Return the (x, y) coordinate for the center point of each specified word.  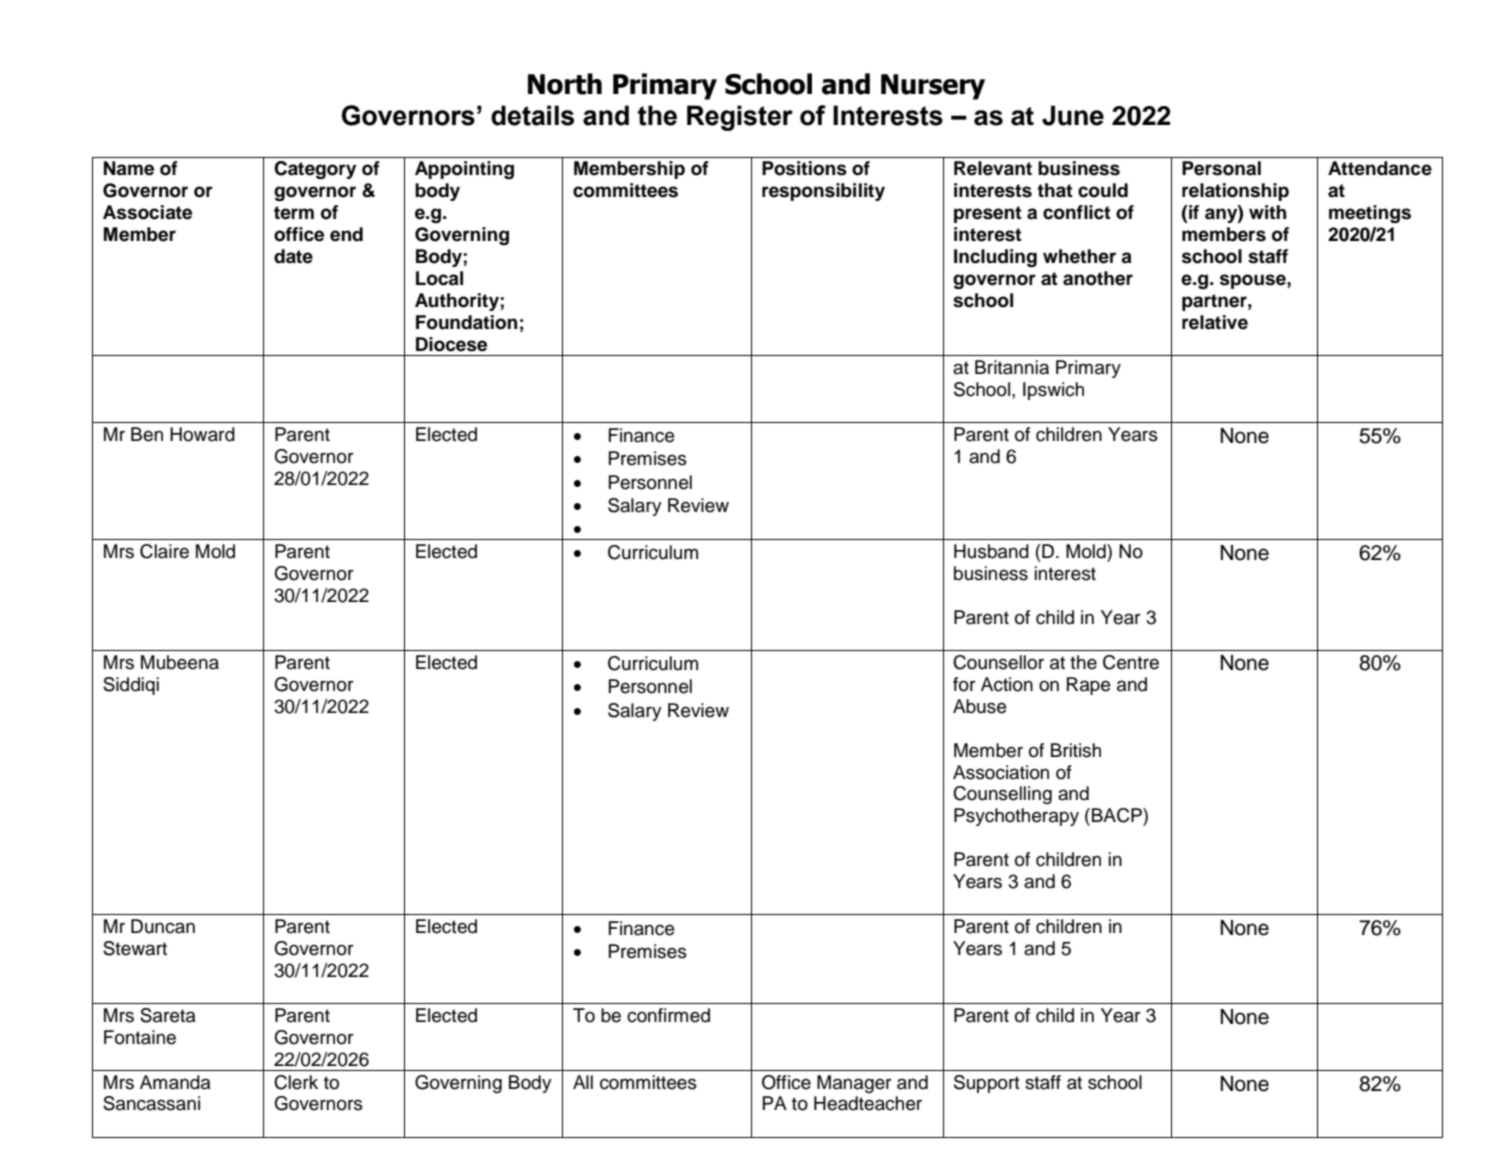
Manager (854, 1084)
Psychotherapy (1016, 817)
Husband (991, 551)
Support (987, 1084)
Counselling (1002, 795)
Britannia (1012, 367)
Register (740, 118)
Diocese (451, 344)
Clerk (296, 1082)
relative (1215, 322)
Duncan (163, 926)
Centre (1131, 662)
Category (315, 170)
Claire (164, 551)
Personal (1221, 168)
